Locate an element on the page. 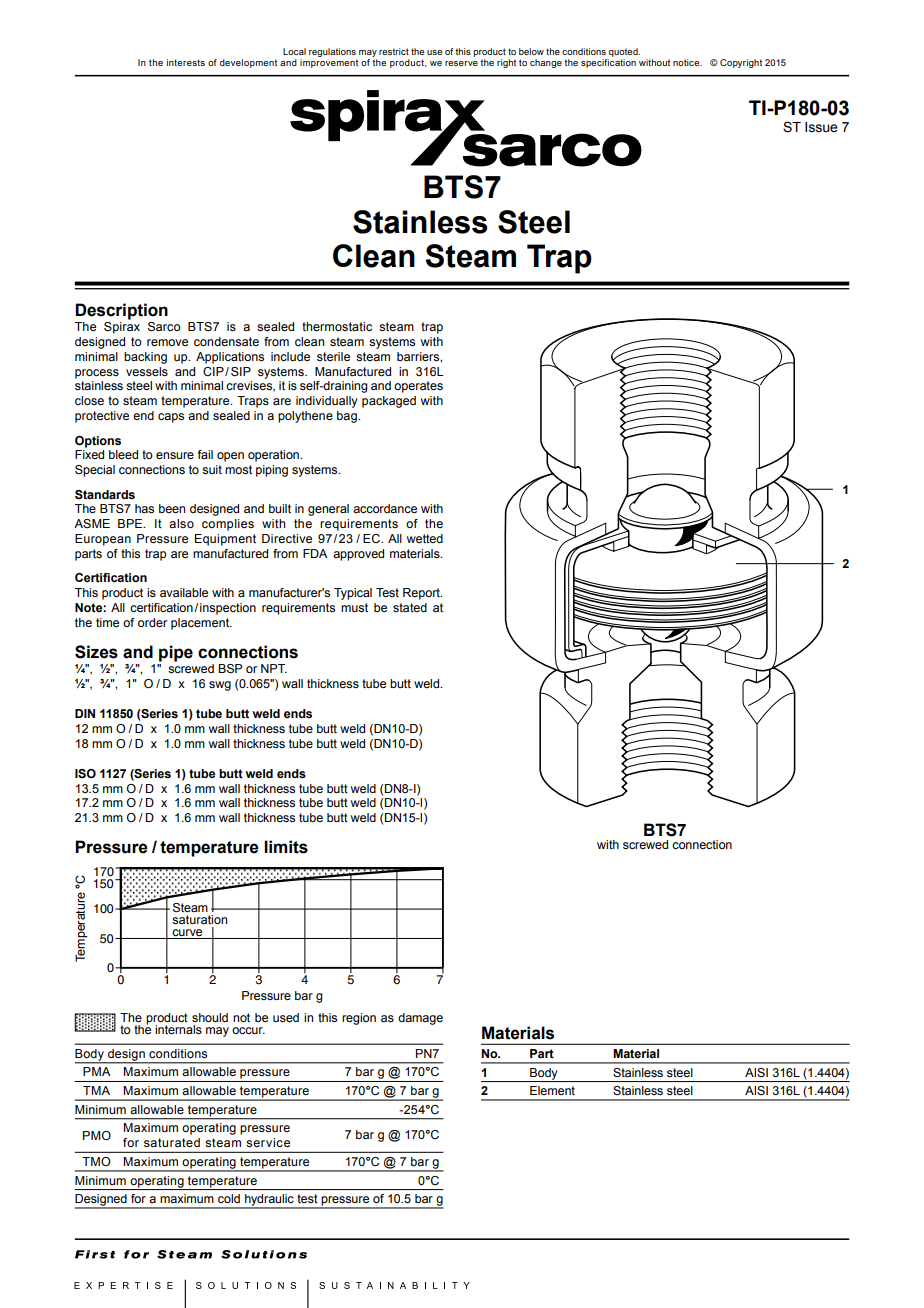  interests is located at coordinates (186, 62).
